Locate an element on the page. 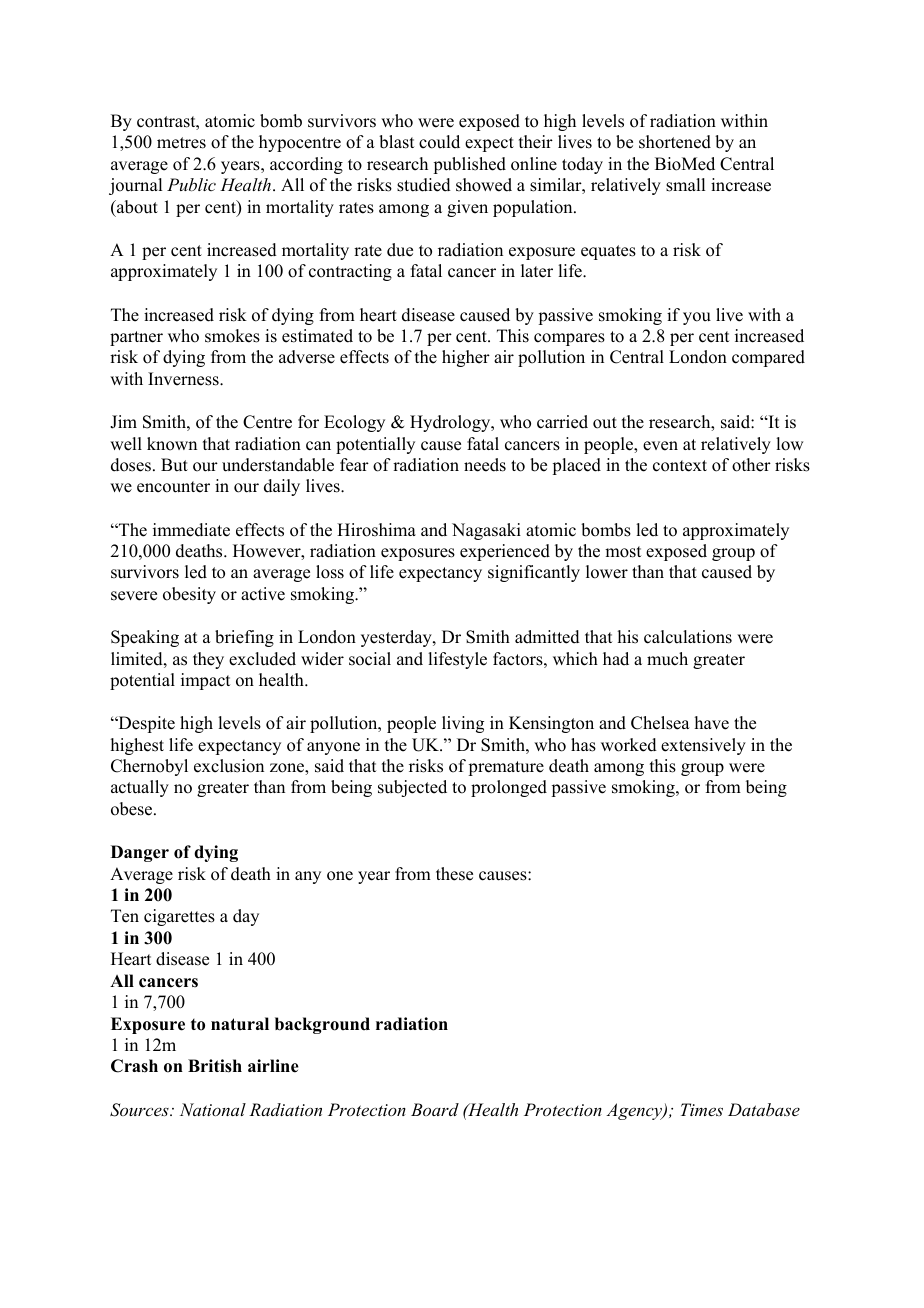  yesterday is located at coordinates (397, 638).
